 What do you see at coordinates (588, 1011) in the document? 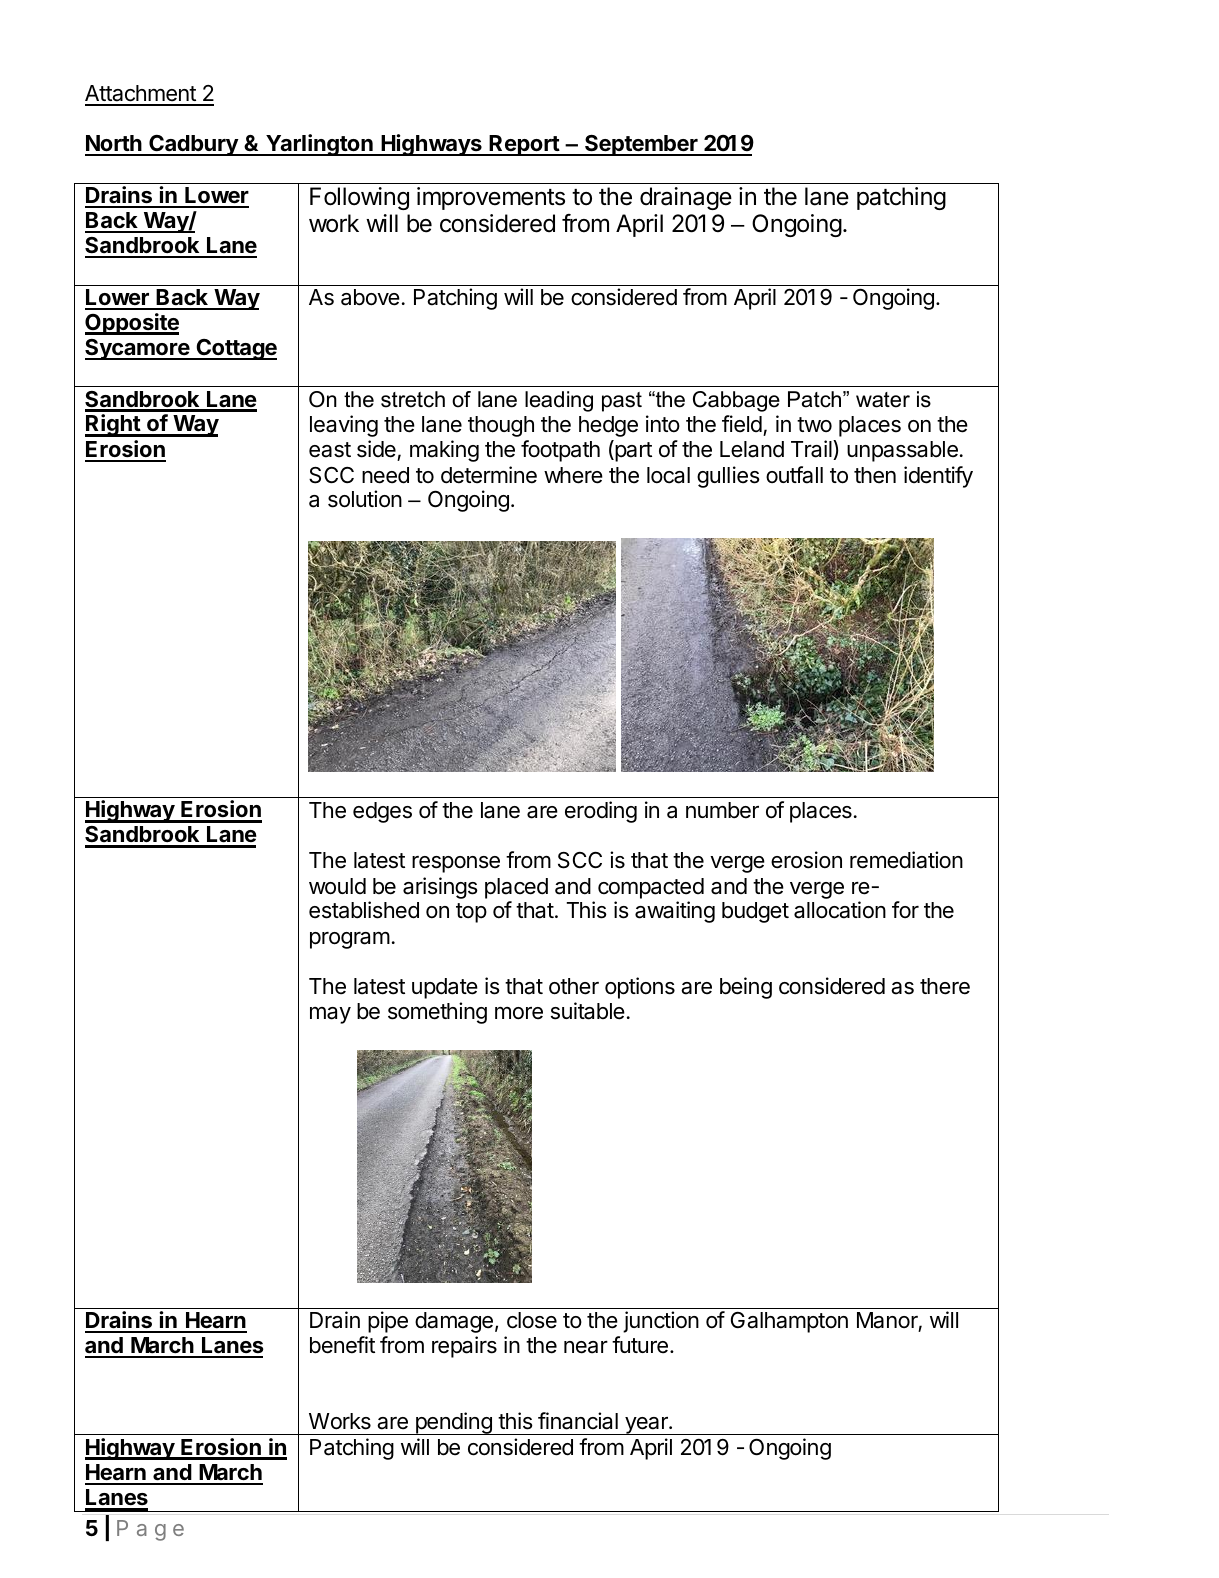
I see `suitable` at bounding box center [588, 1011].
